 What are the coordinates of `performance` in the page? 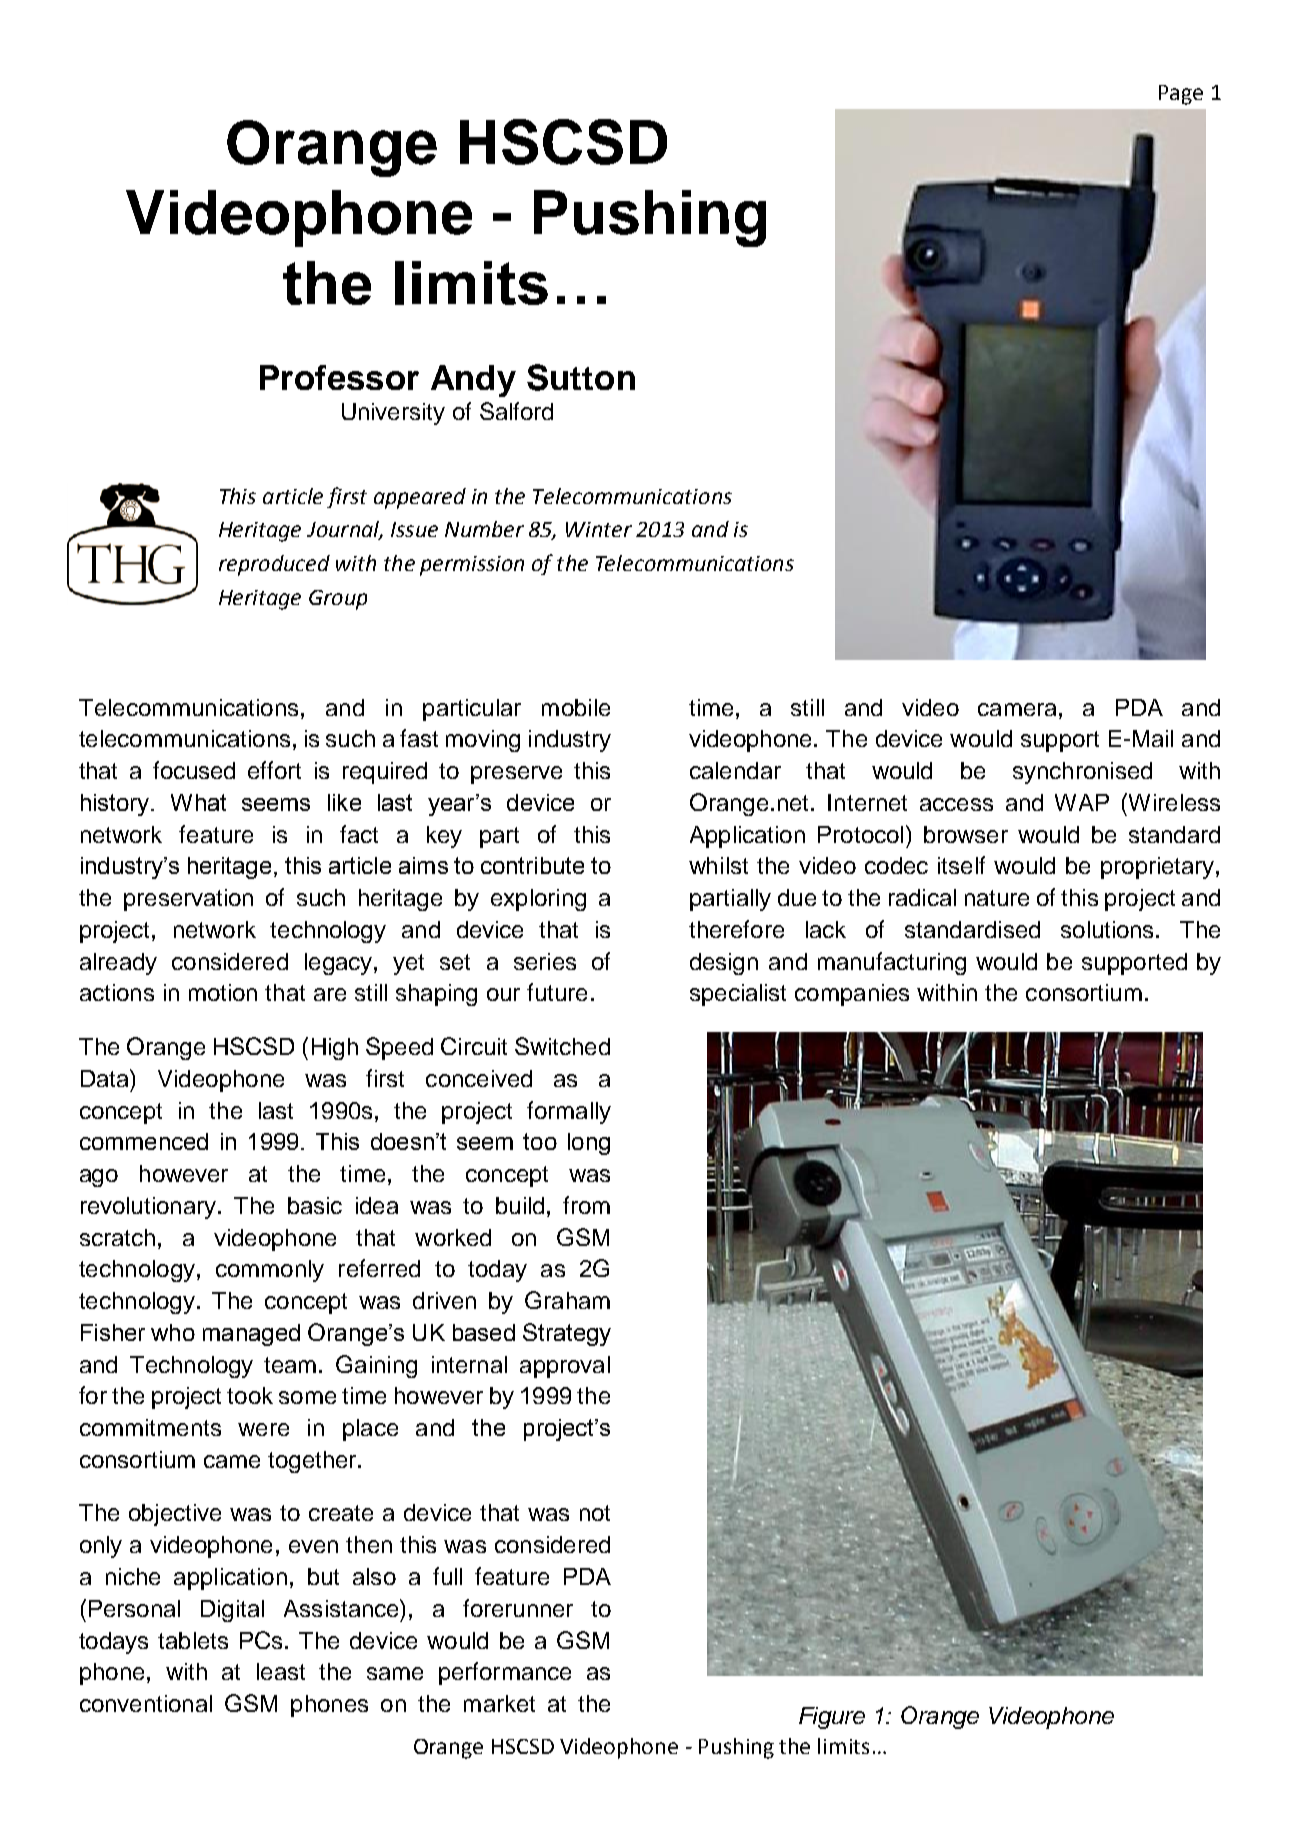 It's located at (505, 1673).
